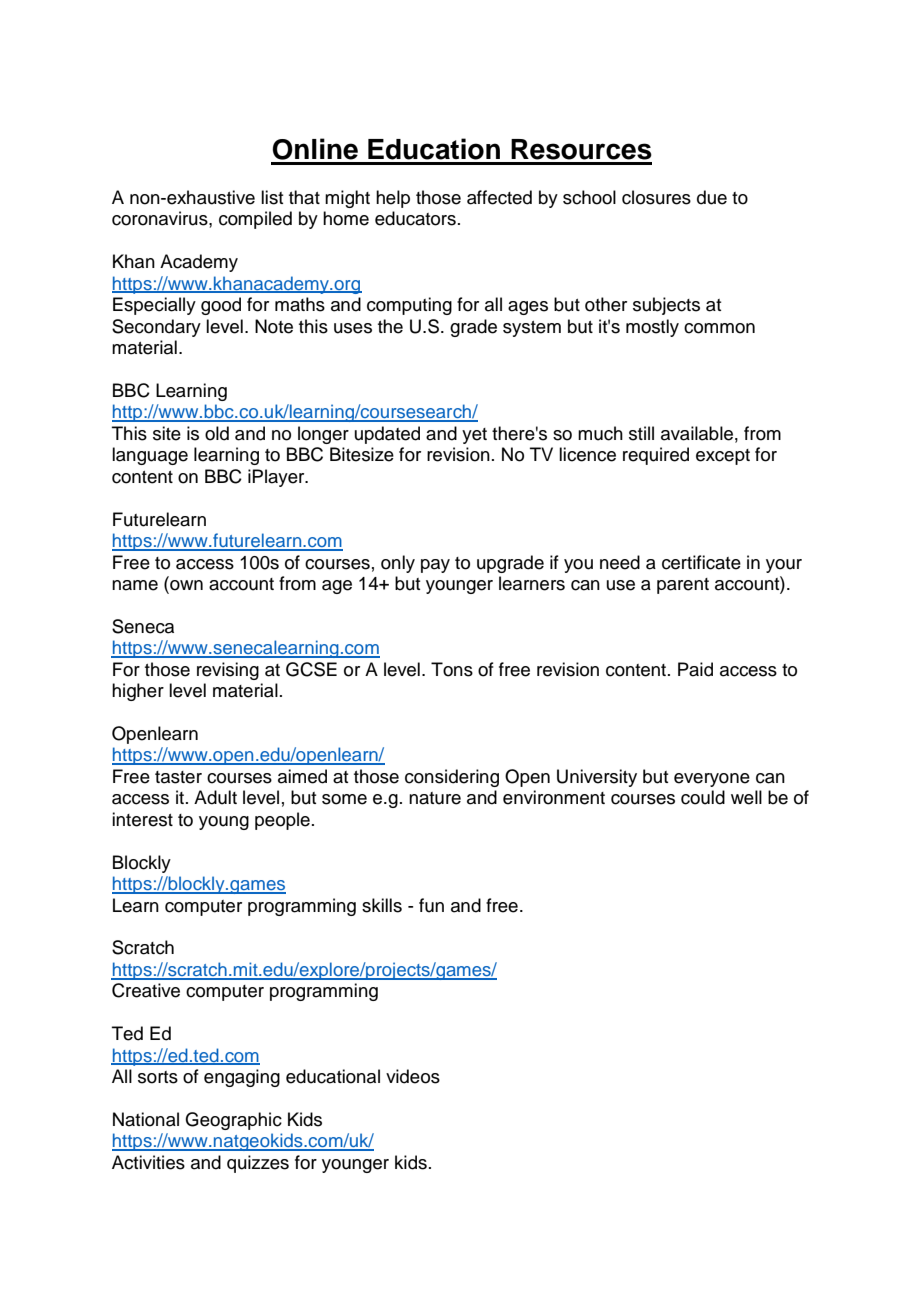  I want to click on educators, so click(415, 218).
